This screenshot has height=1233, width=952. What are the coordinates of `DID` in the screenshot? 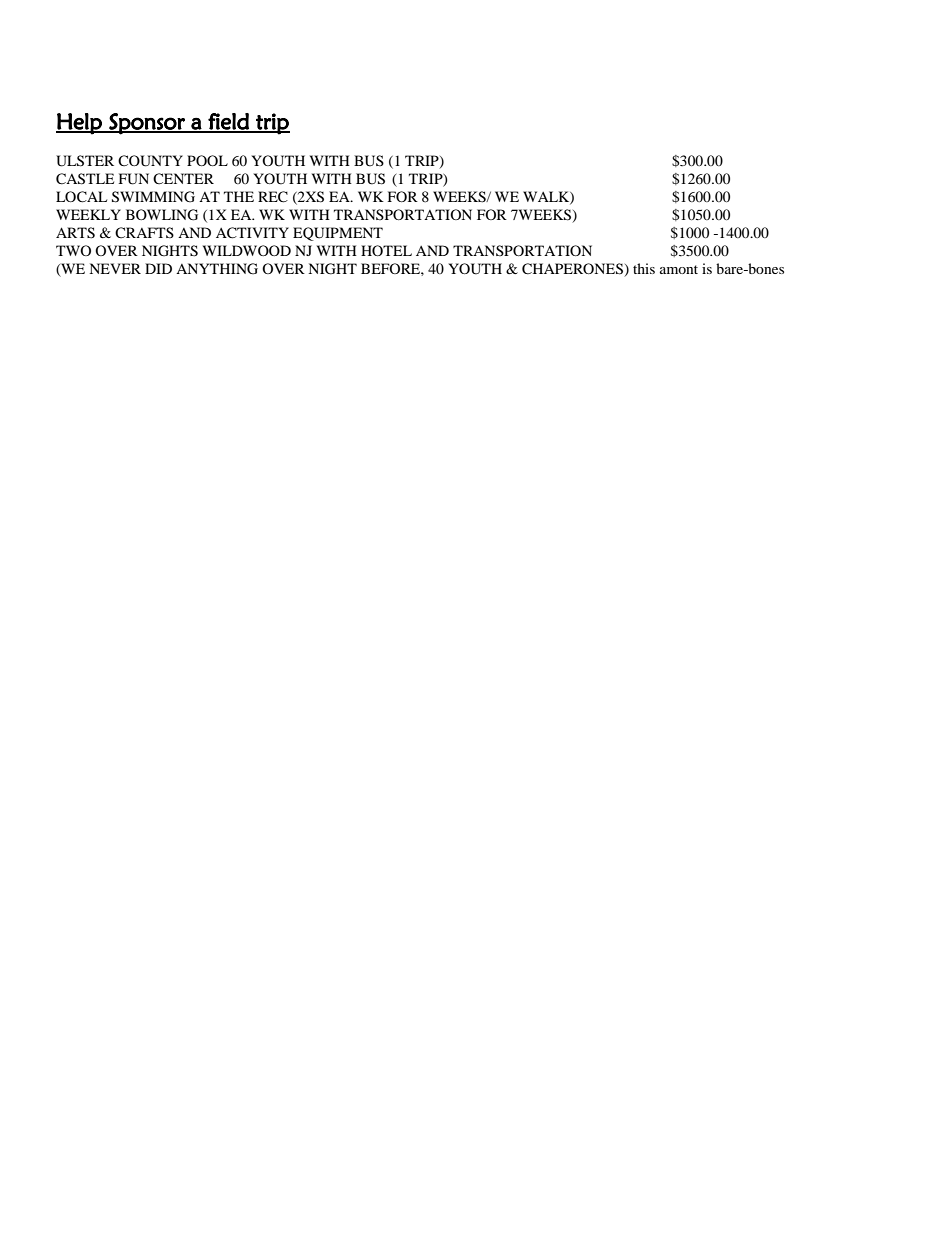 It's located at (158, 268).
